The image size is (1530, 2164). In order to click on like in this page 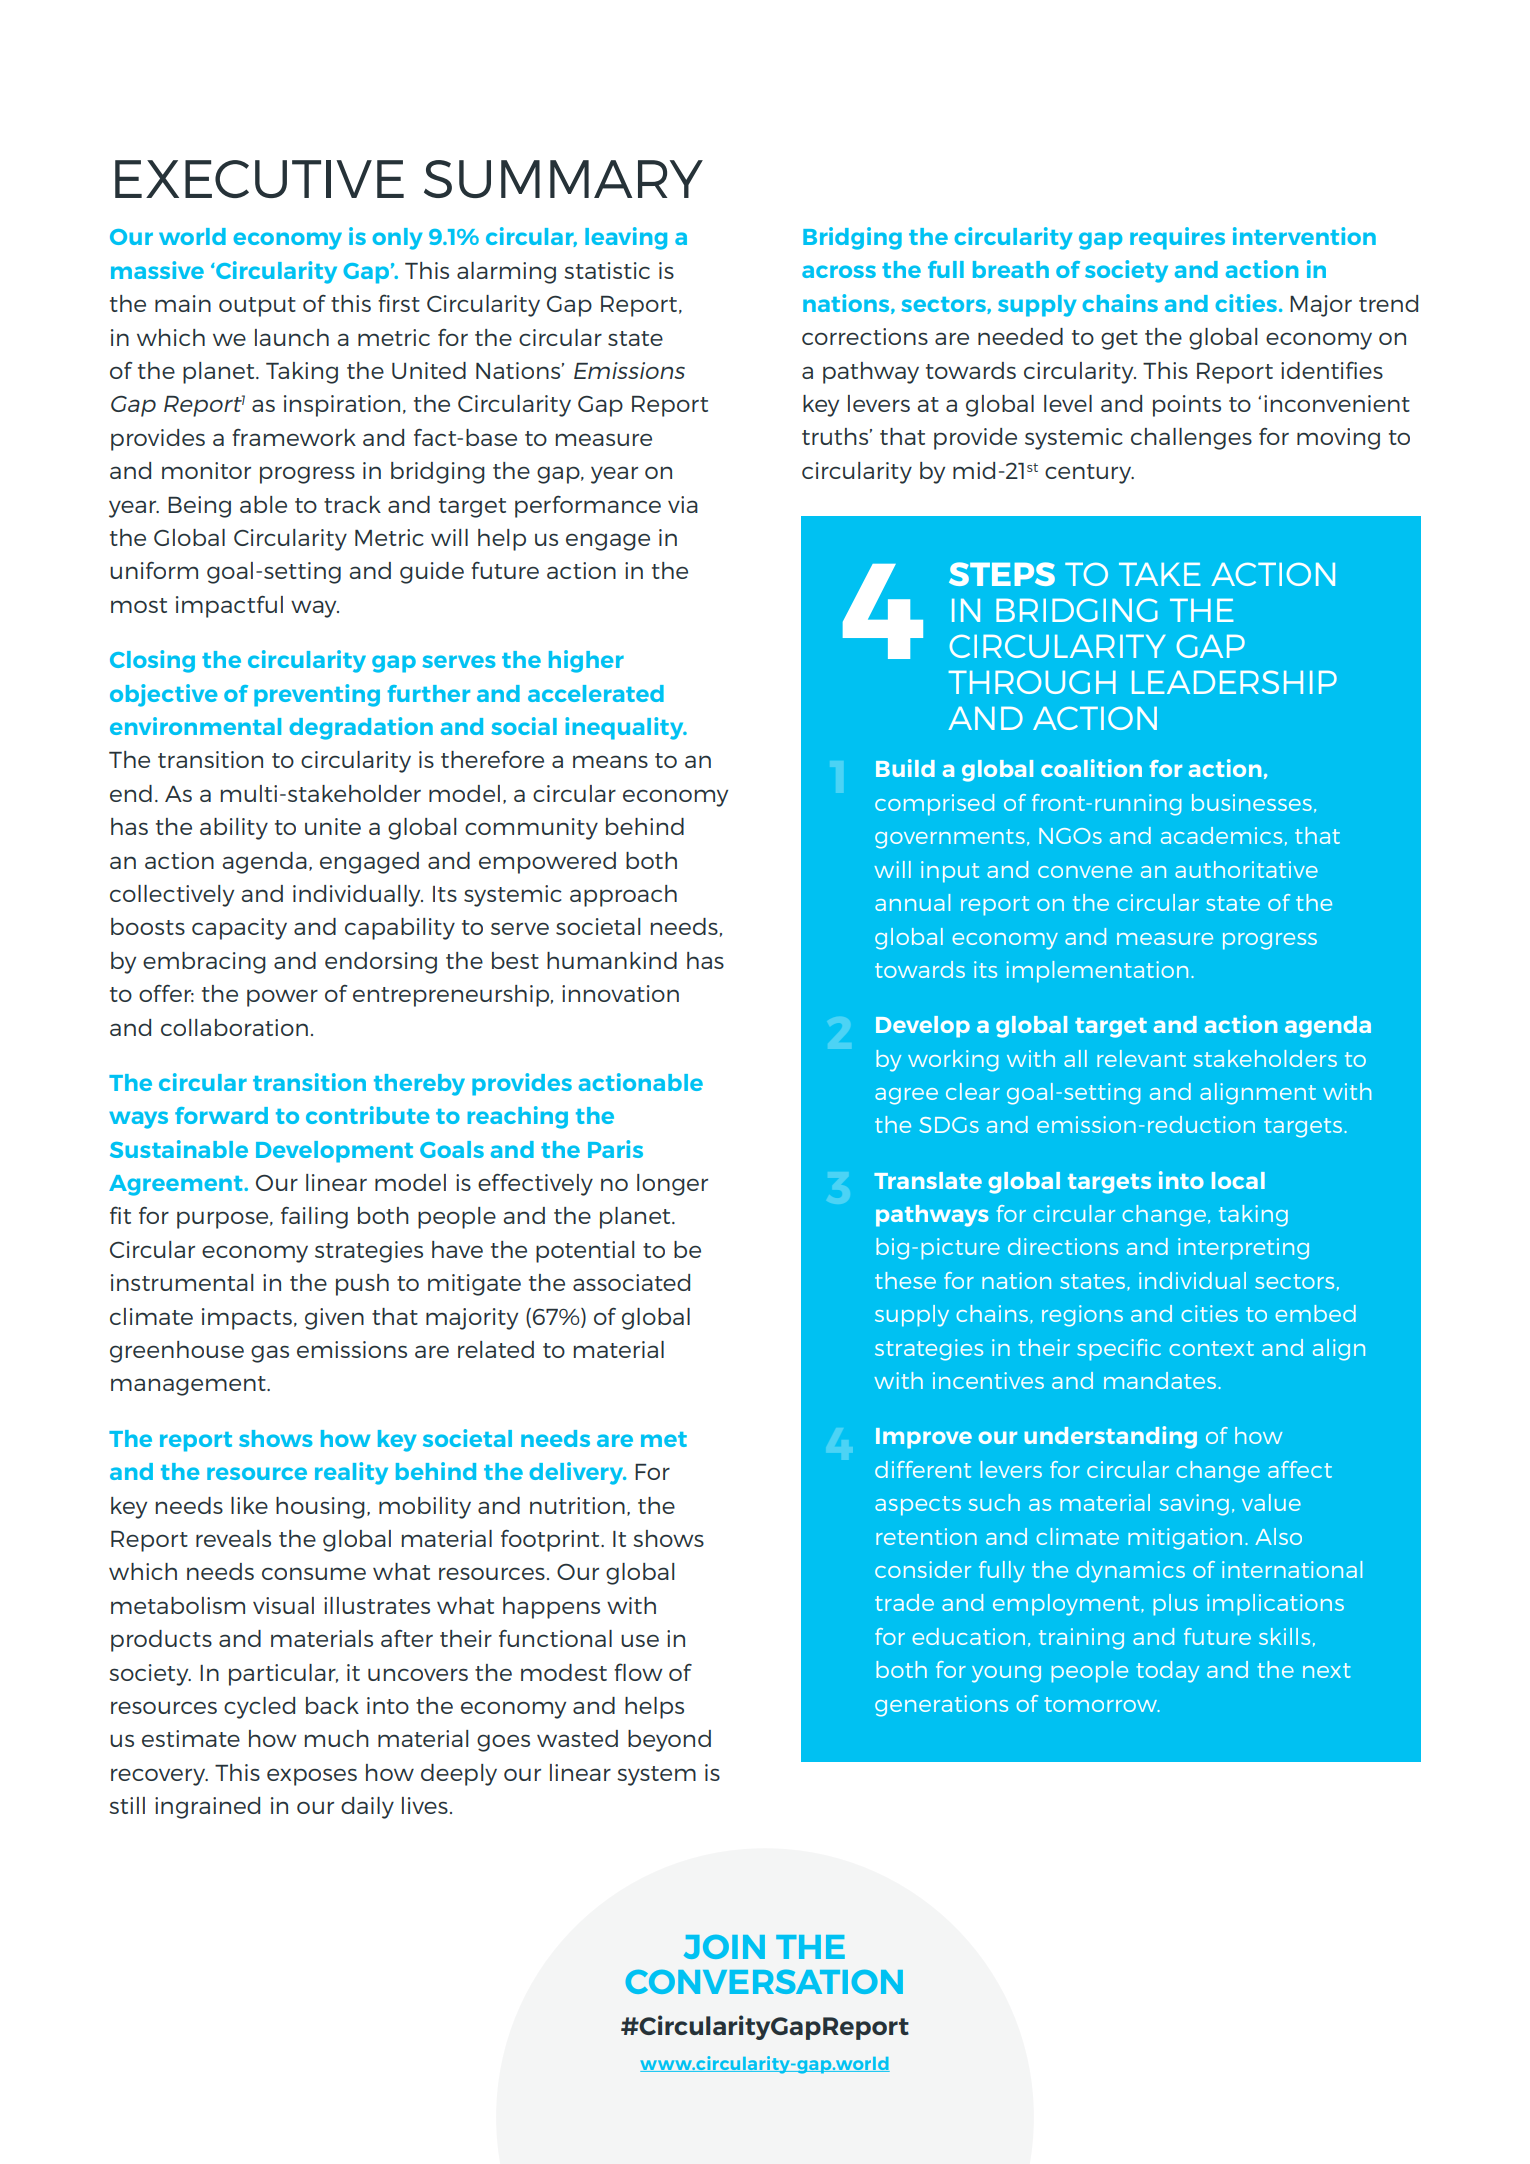, I will do `click(249, 1505)`.
